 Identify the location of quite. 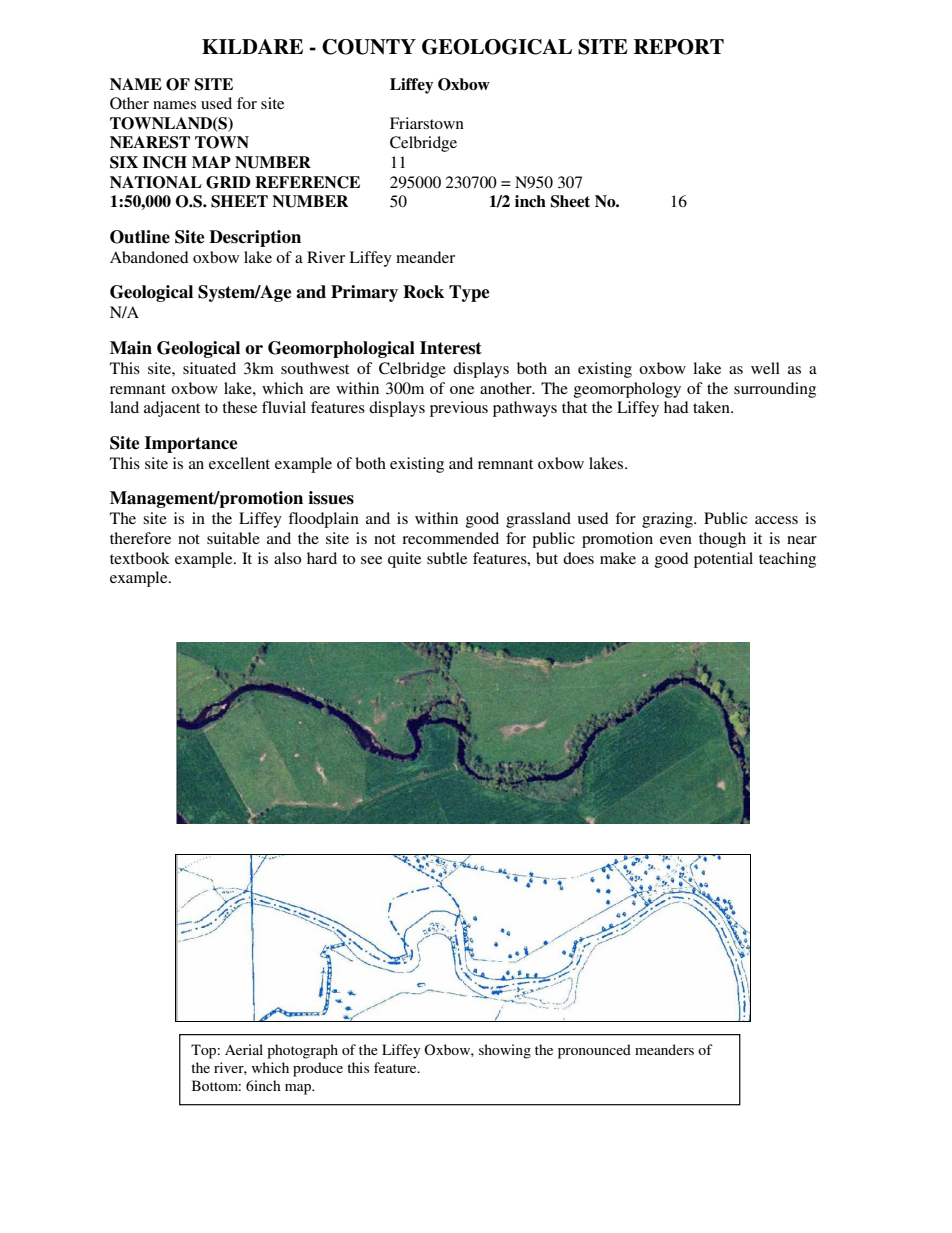
(404, 560).
